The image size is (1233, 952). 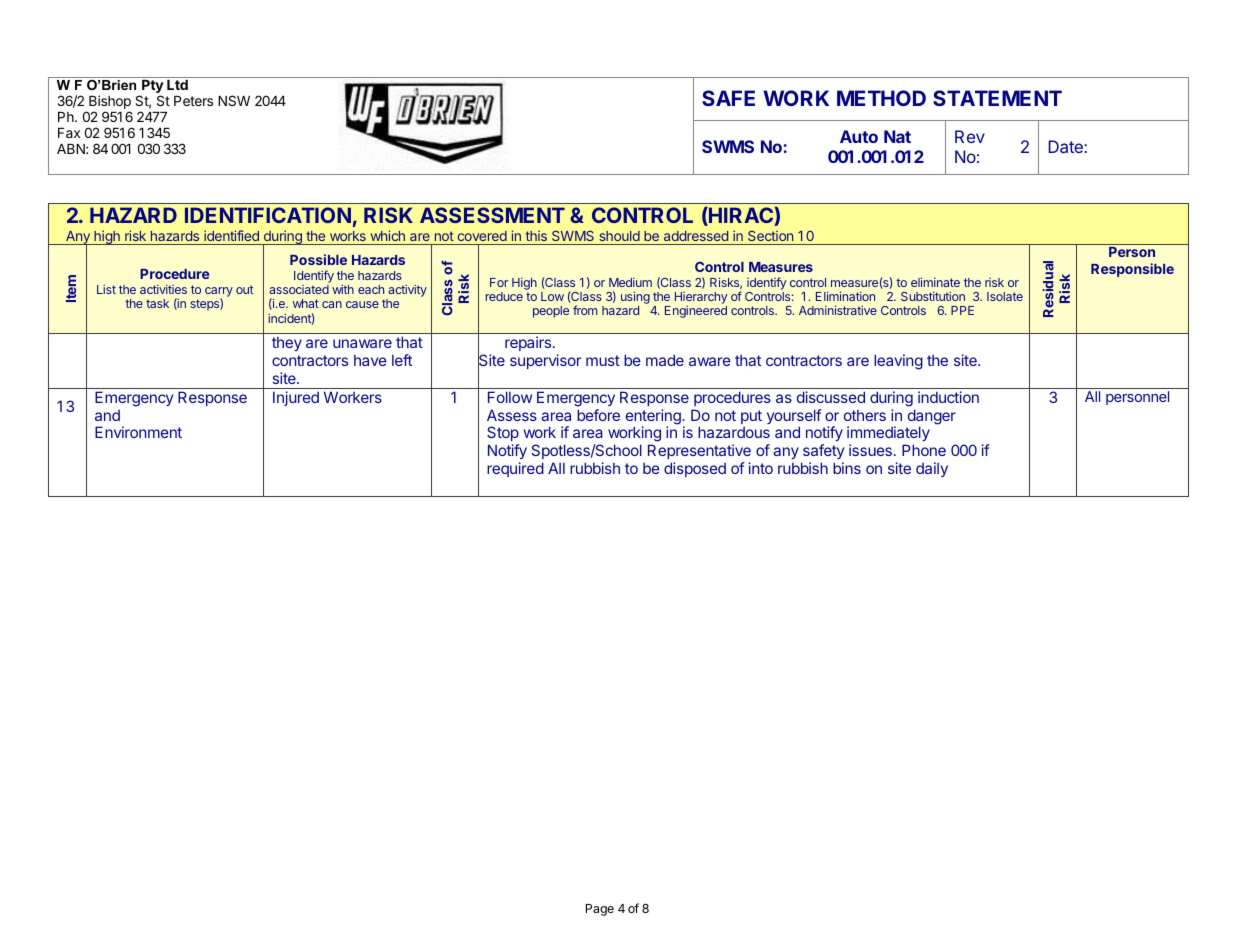 What do you see at coordinates (932, 469) in the document?
I see `daily` at bounding box center [932, 469].
